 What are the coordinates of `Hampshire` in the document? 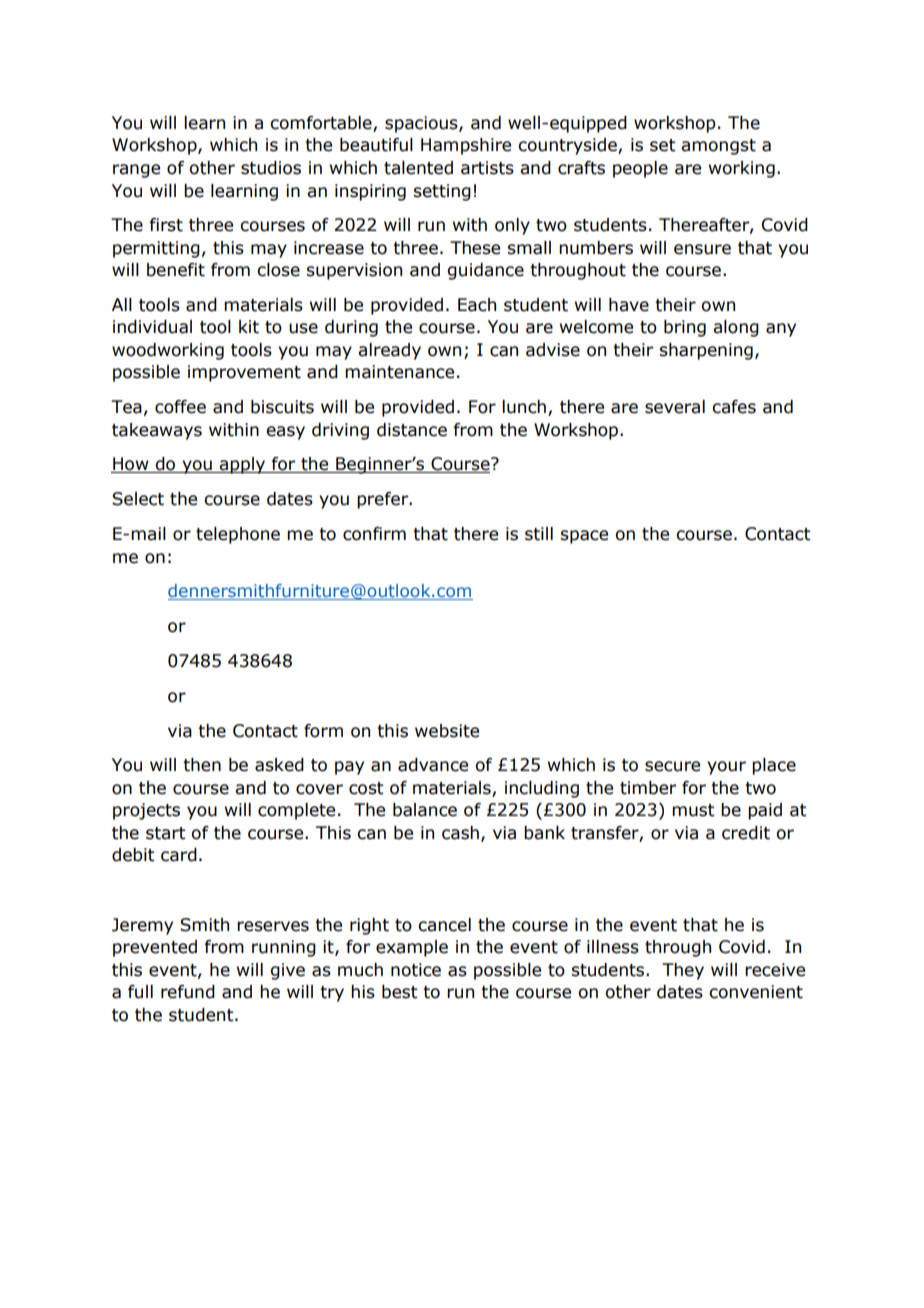 It's located at (466, 146).
